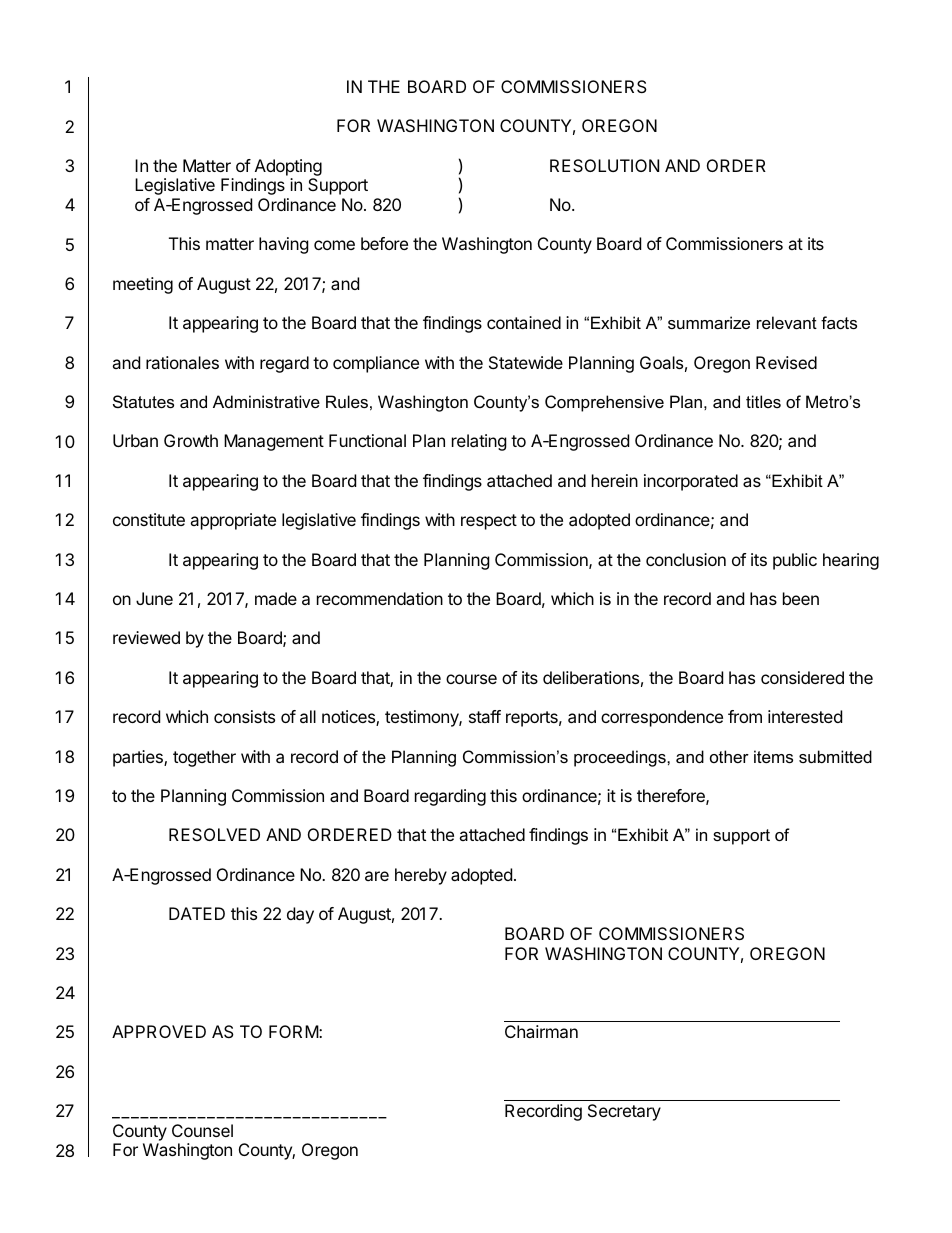 The width and height of the screenshot is (952, 1233). Describe the element at coordinates (802, 677) in the screenshot. I see `considered` at that location.
